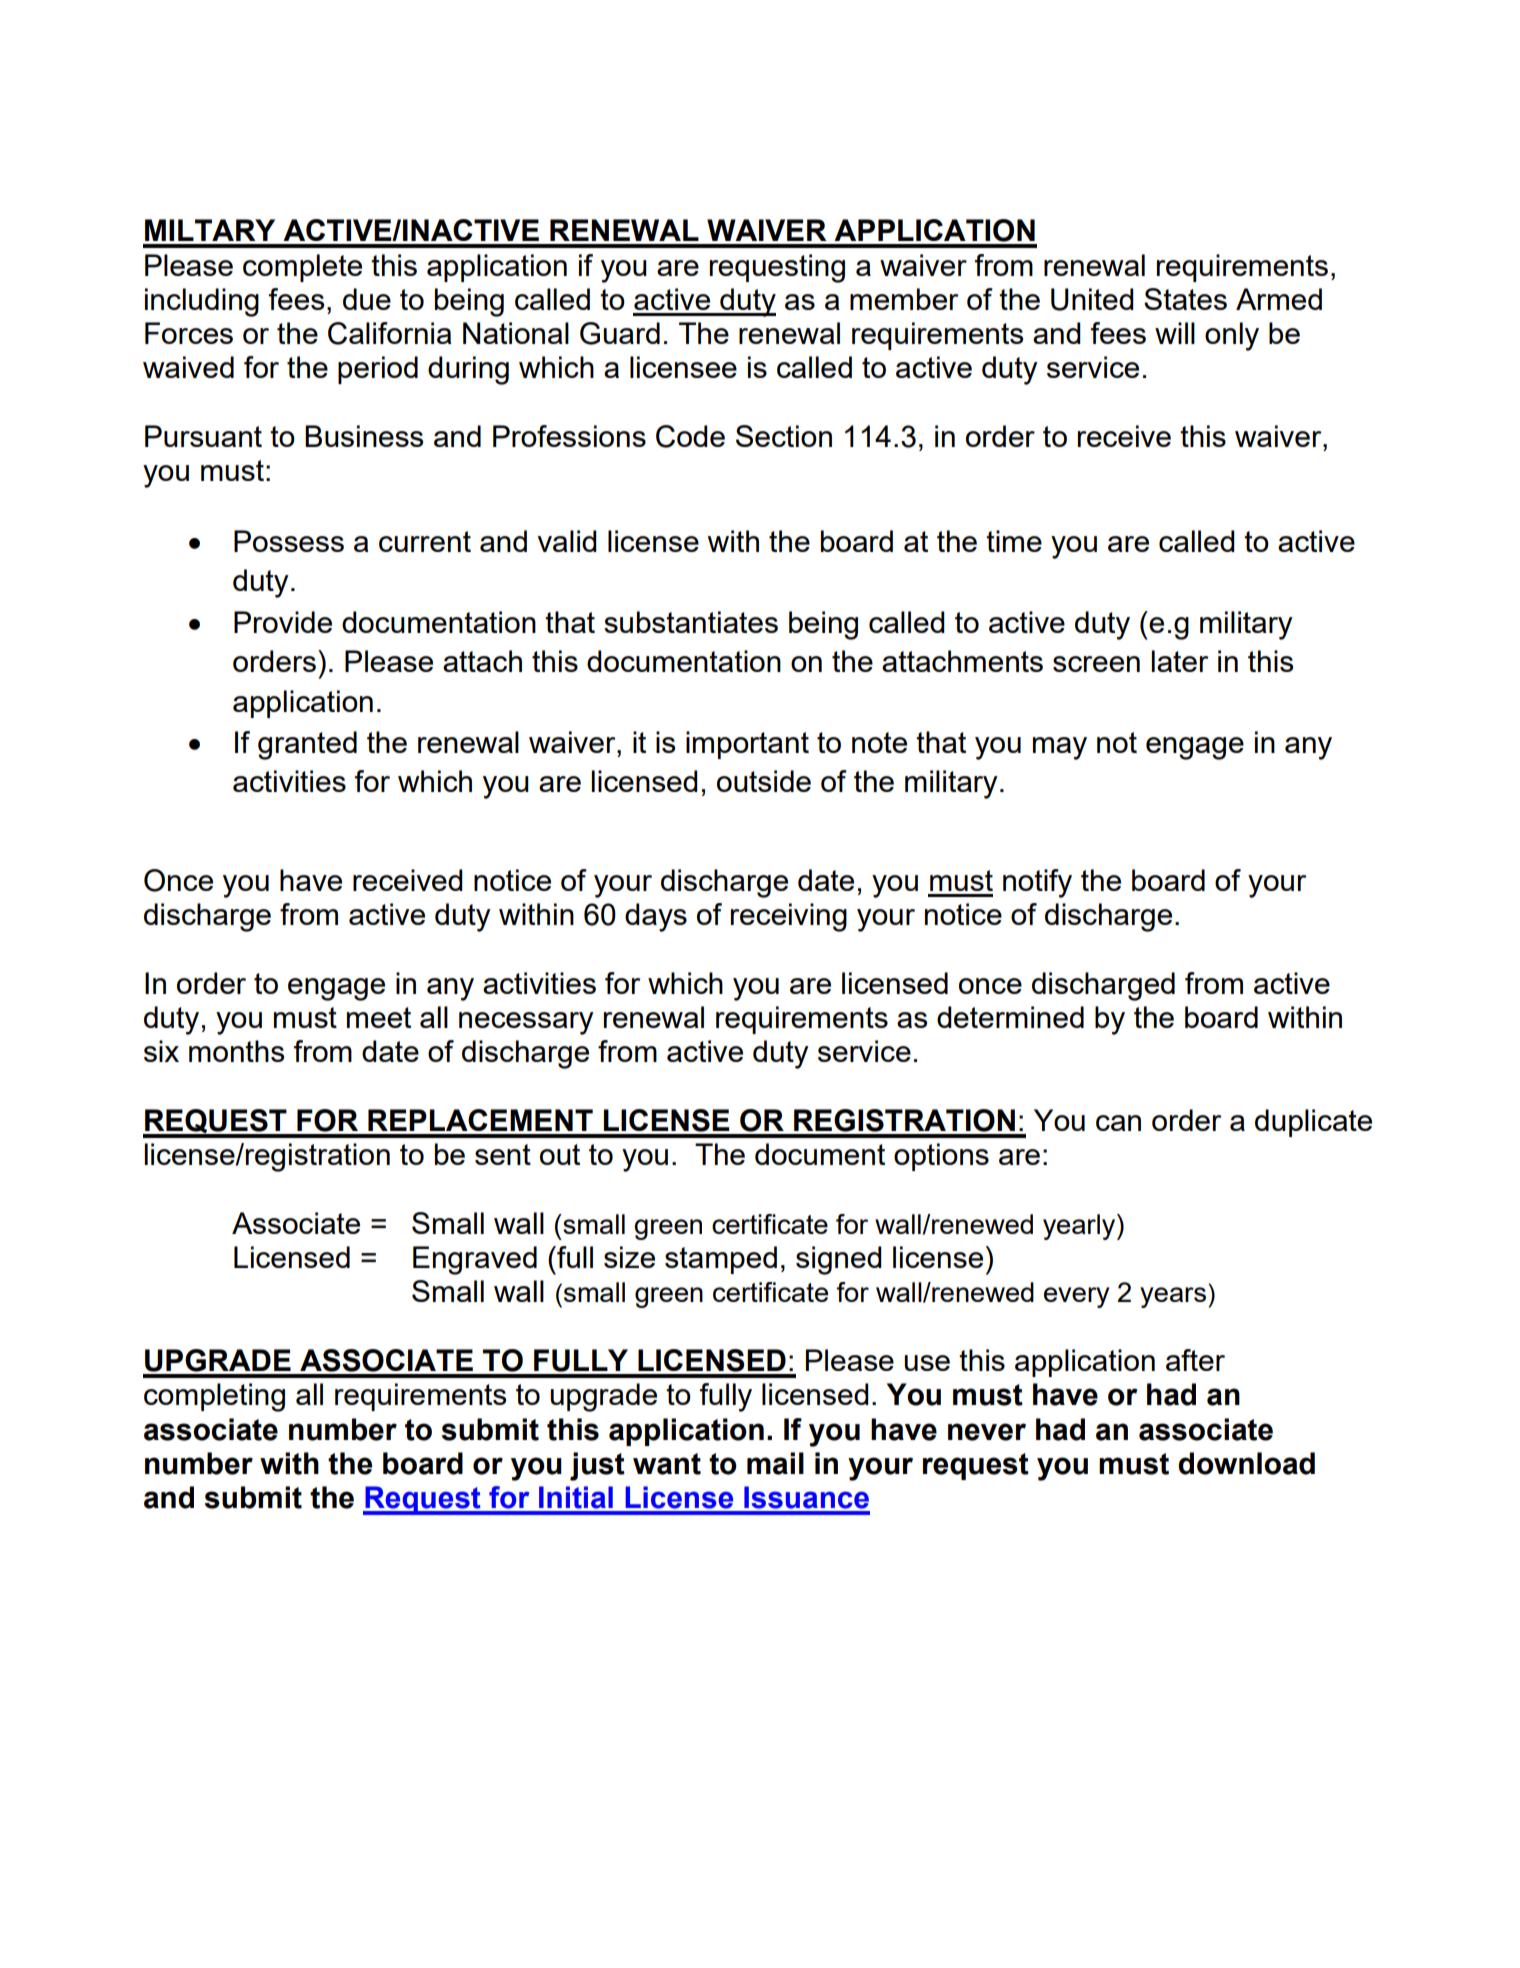 The height and width of the document is (1968, 1520). Describe the element at coordinates (620, 333) in the document. I see `Guard` at that location.
